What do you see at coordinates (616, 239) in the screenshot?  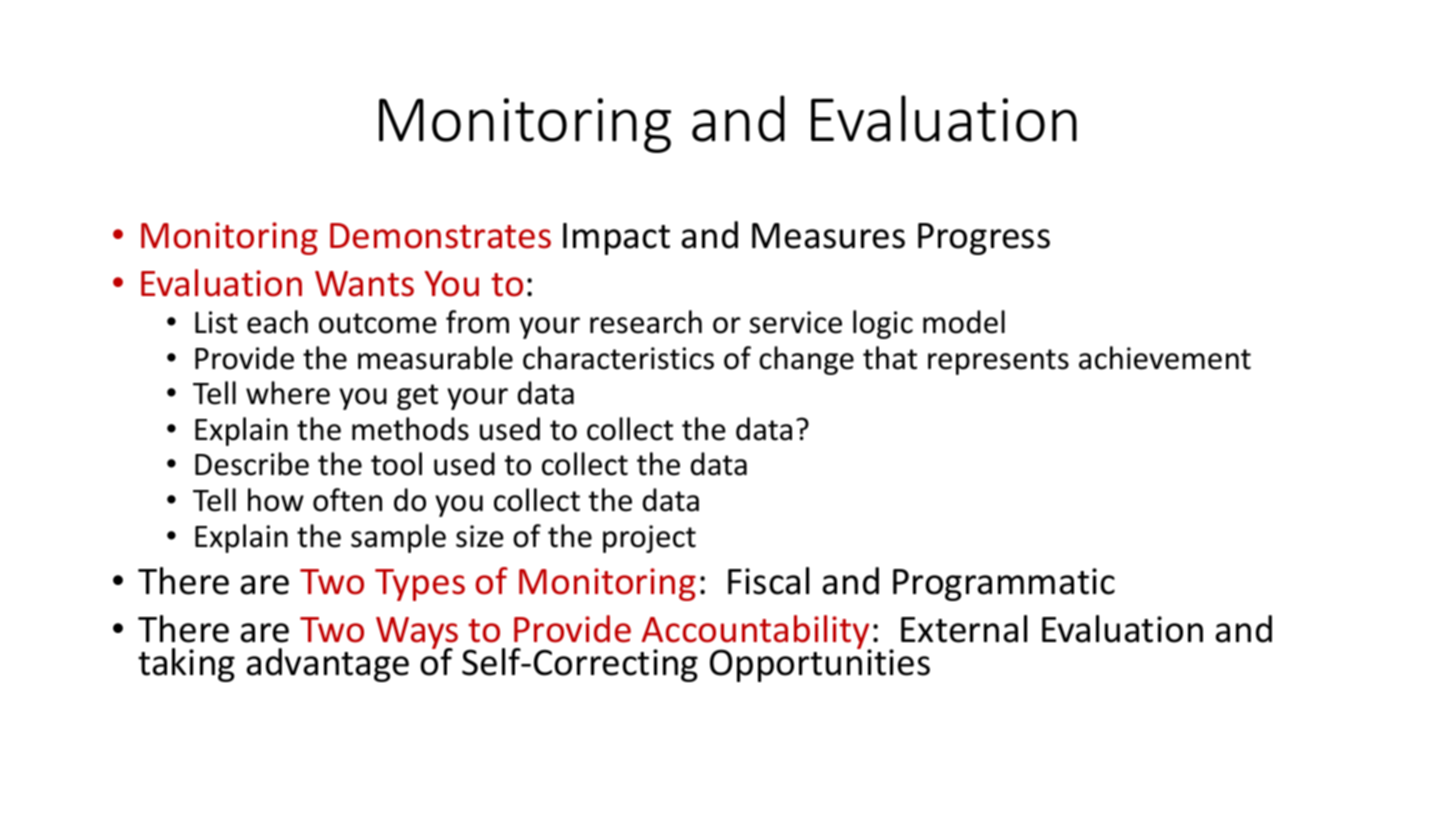 I see `Impact` at bounding box center [616, 239].
